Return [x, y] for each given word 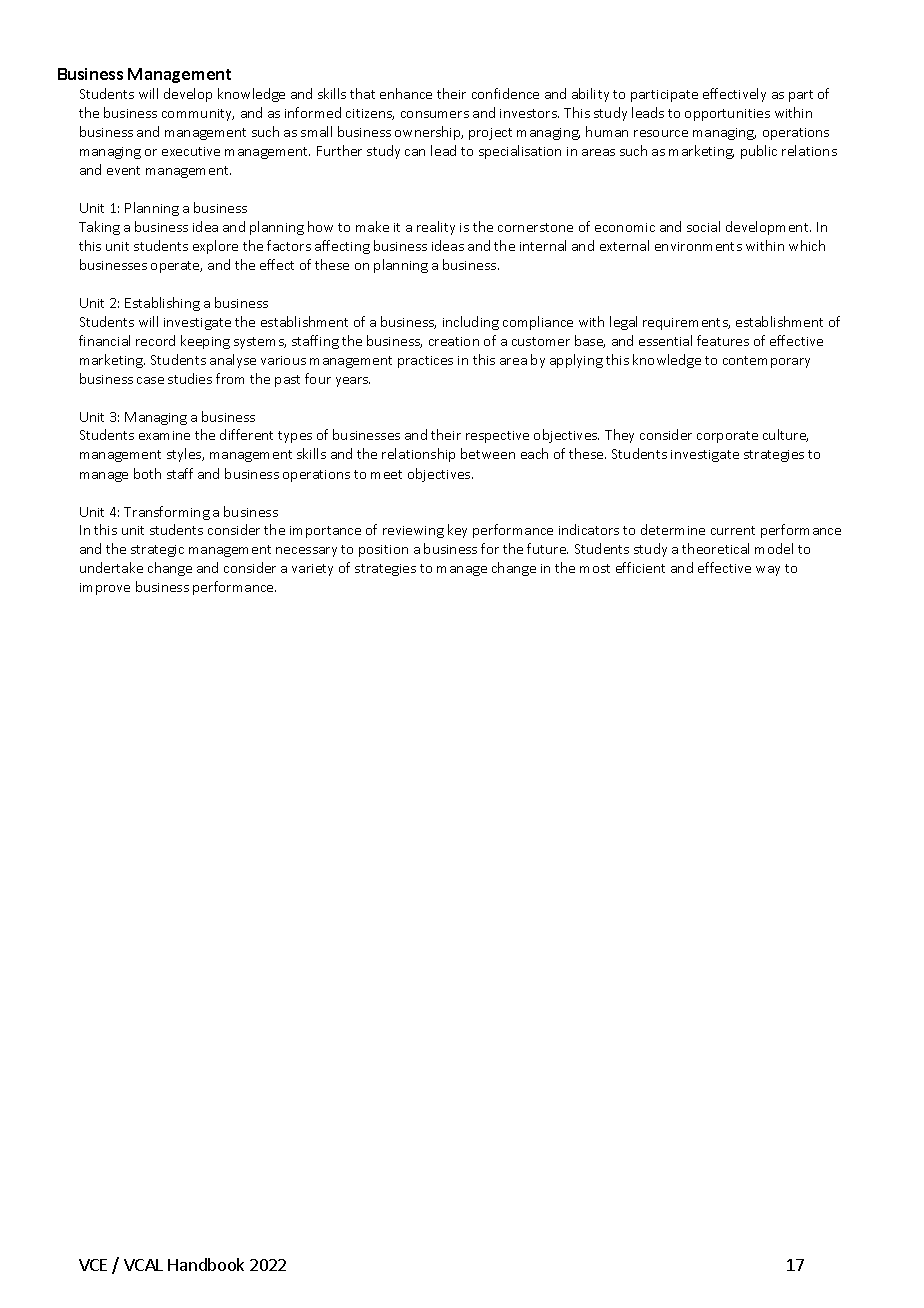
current [733, 530]
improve [105, 589]
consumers [435, 114]
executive [191, 151]
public [759, 152]
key [457, 531]
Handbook [206, 1264]
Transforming [167, 513]
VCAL [143, 1265]
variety [312, 570]
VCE [93, 1265]
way [768, 571]
